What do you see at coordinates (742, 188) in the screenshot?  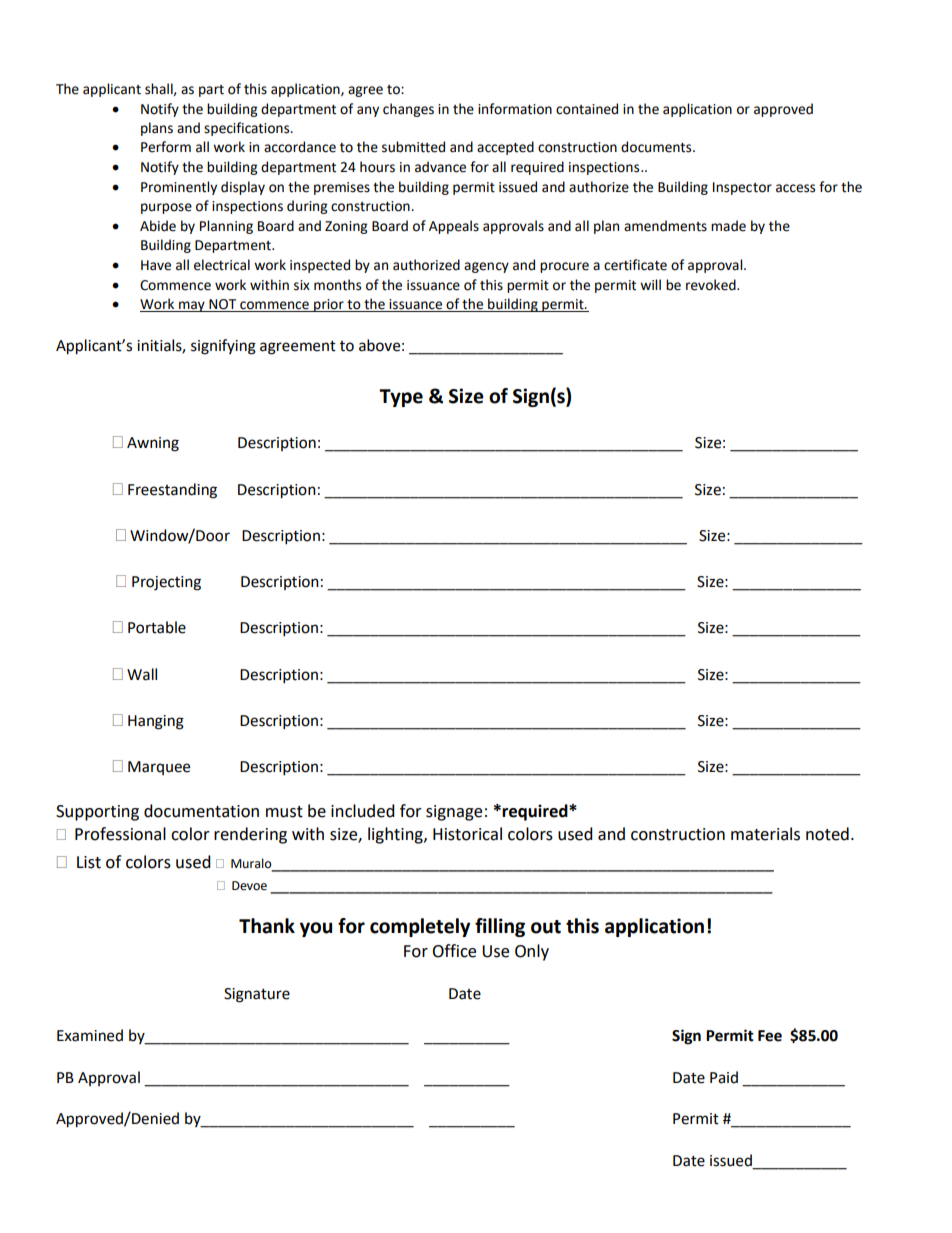 I see `Inspector` at bounding box center [742, 188].
